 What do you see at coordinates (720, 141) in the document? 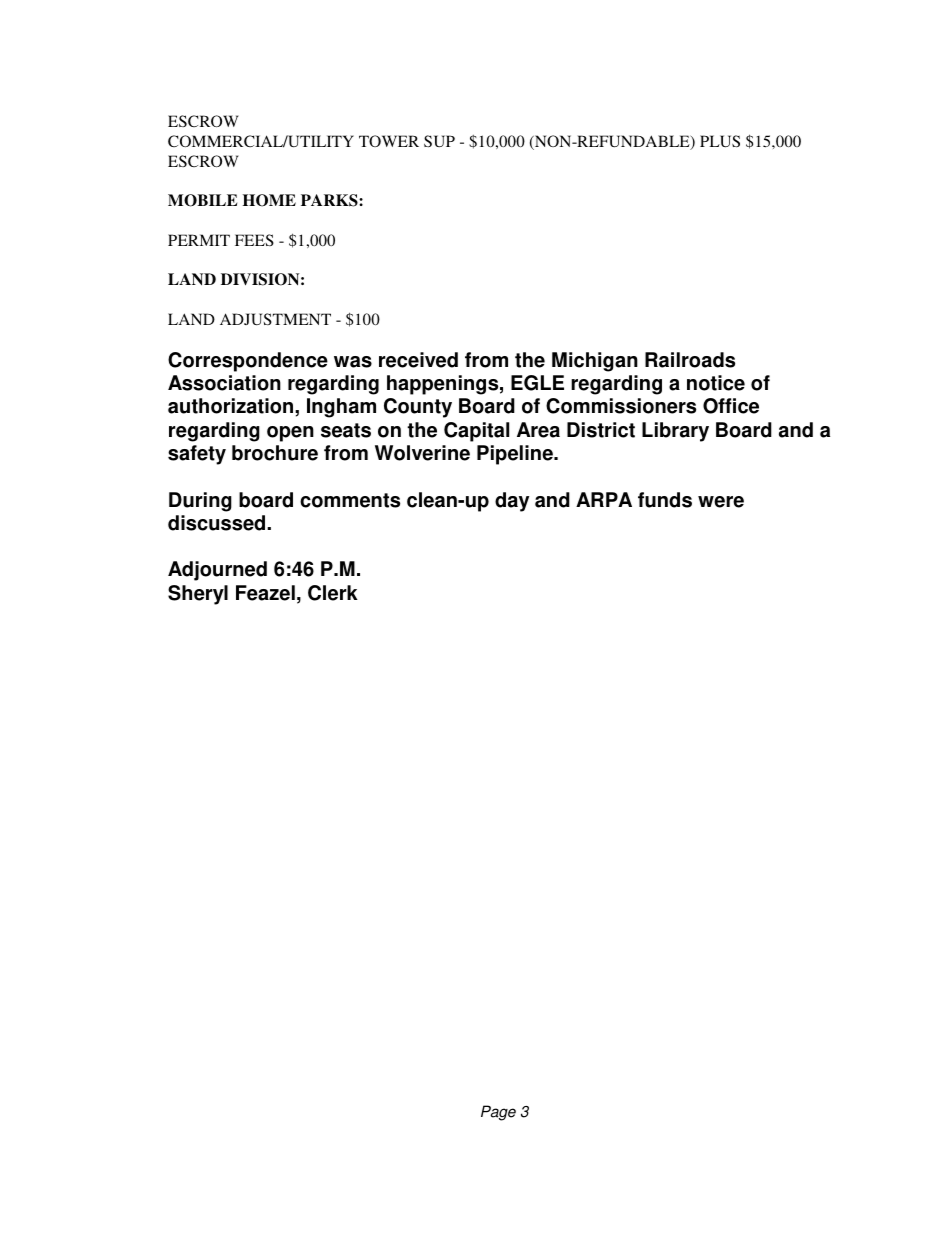
I see `PLUS` at bounding box center [720, 141].
